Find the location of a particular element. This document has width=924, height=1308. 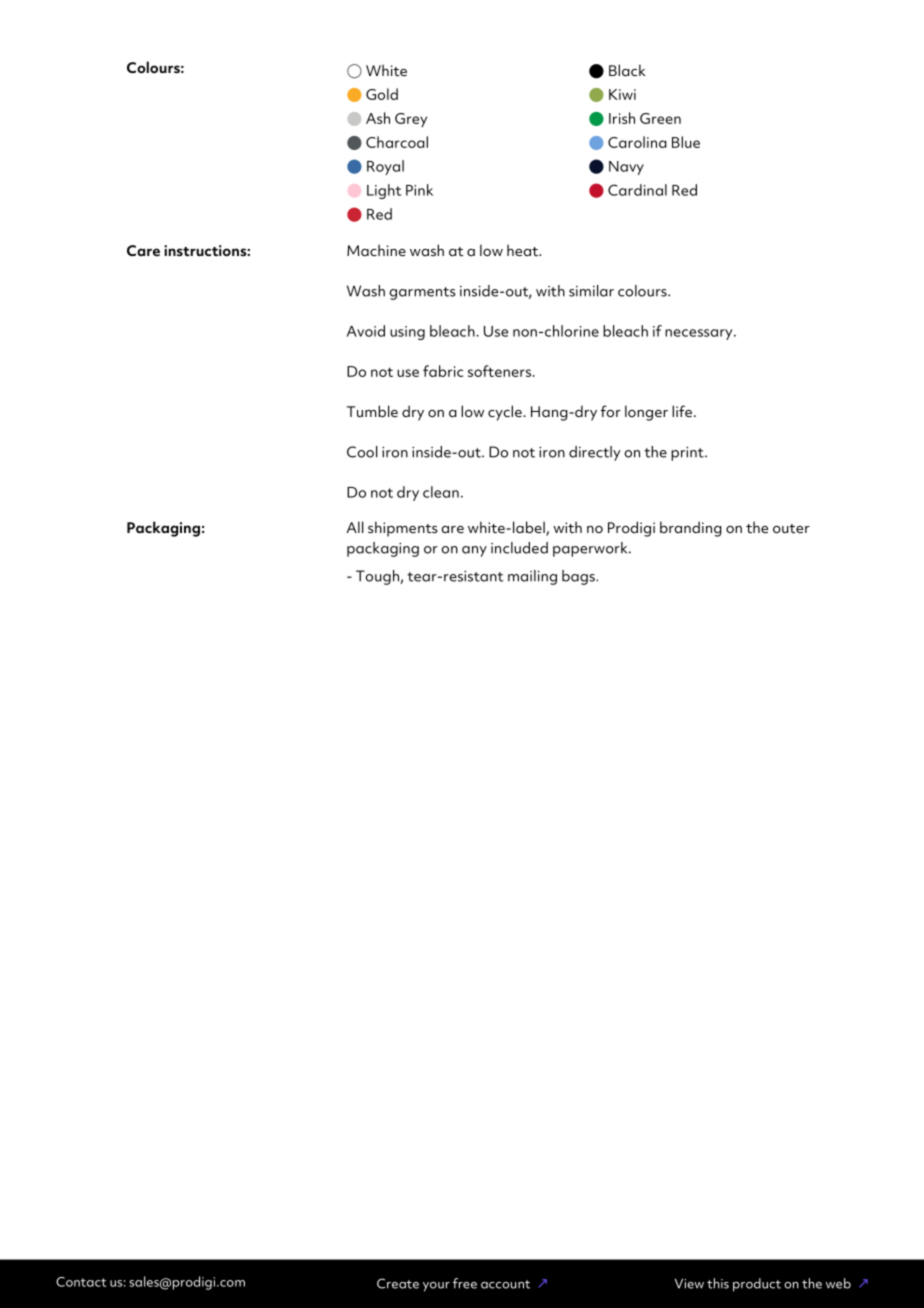

life is located at coordinates (682, 411).
